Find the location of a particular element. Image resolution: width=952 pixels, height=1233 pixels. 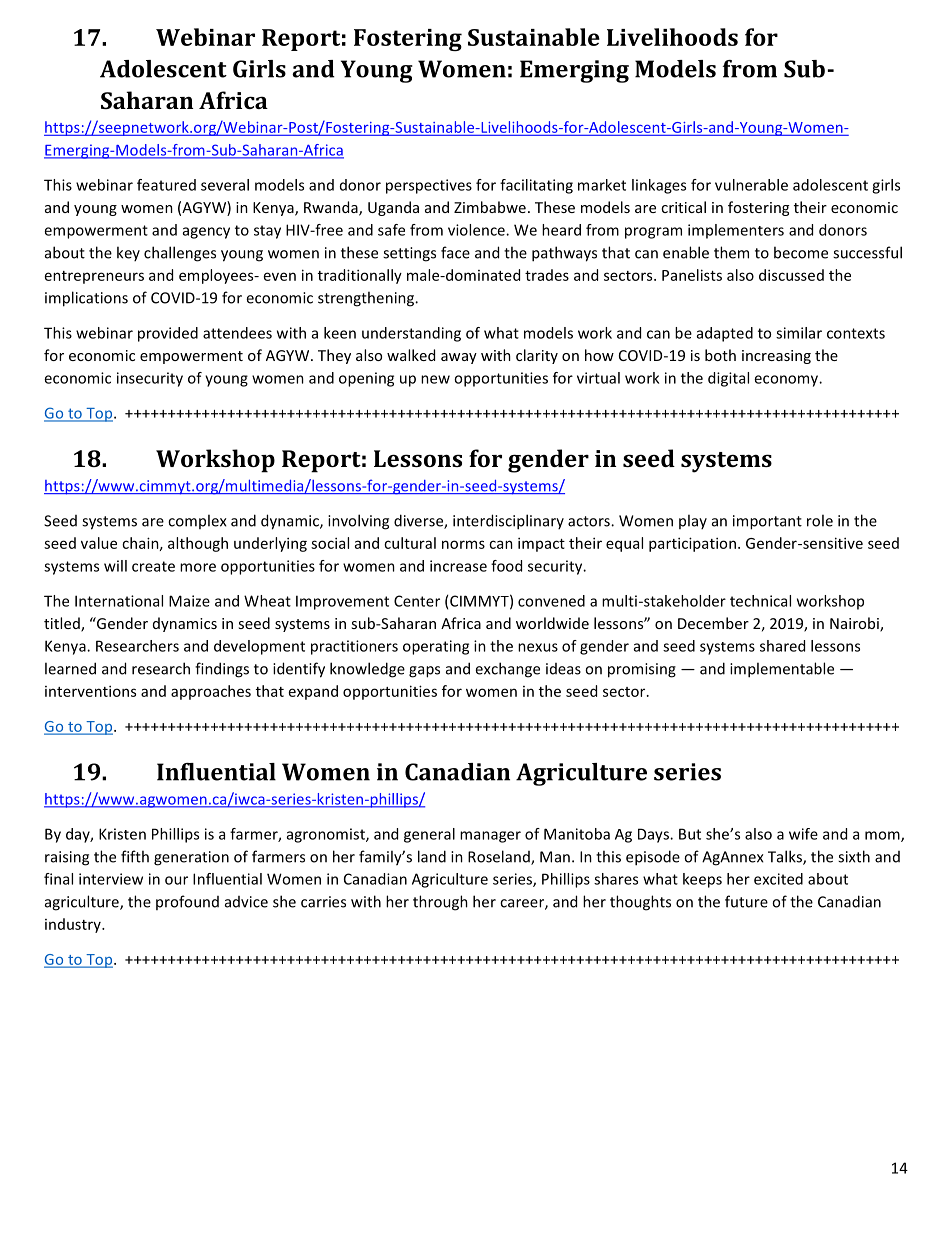

important is located at coordinates (767, 522).
